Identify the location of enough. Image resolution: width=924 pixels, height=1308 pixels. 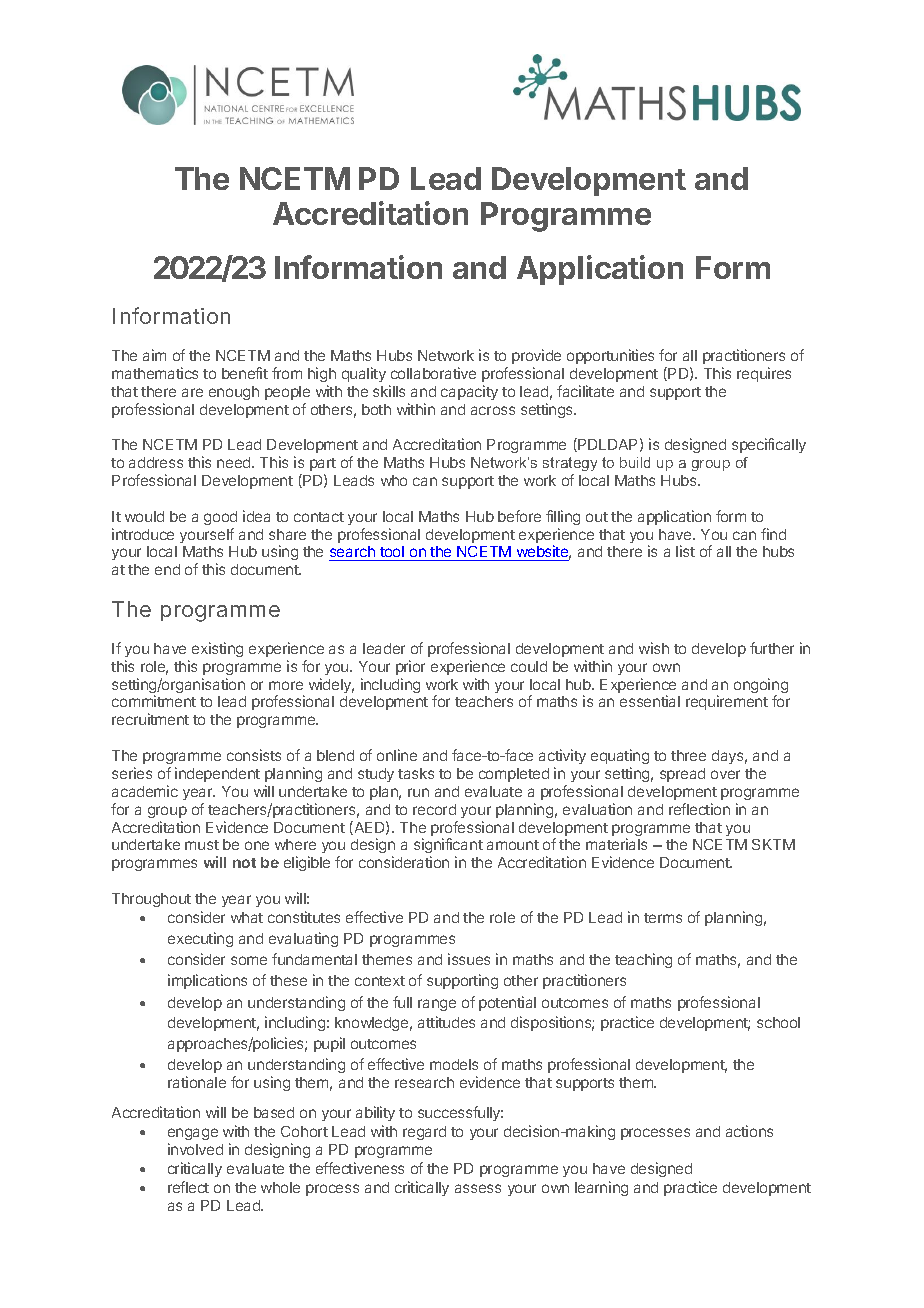
(234, 393).
